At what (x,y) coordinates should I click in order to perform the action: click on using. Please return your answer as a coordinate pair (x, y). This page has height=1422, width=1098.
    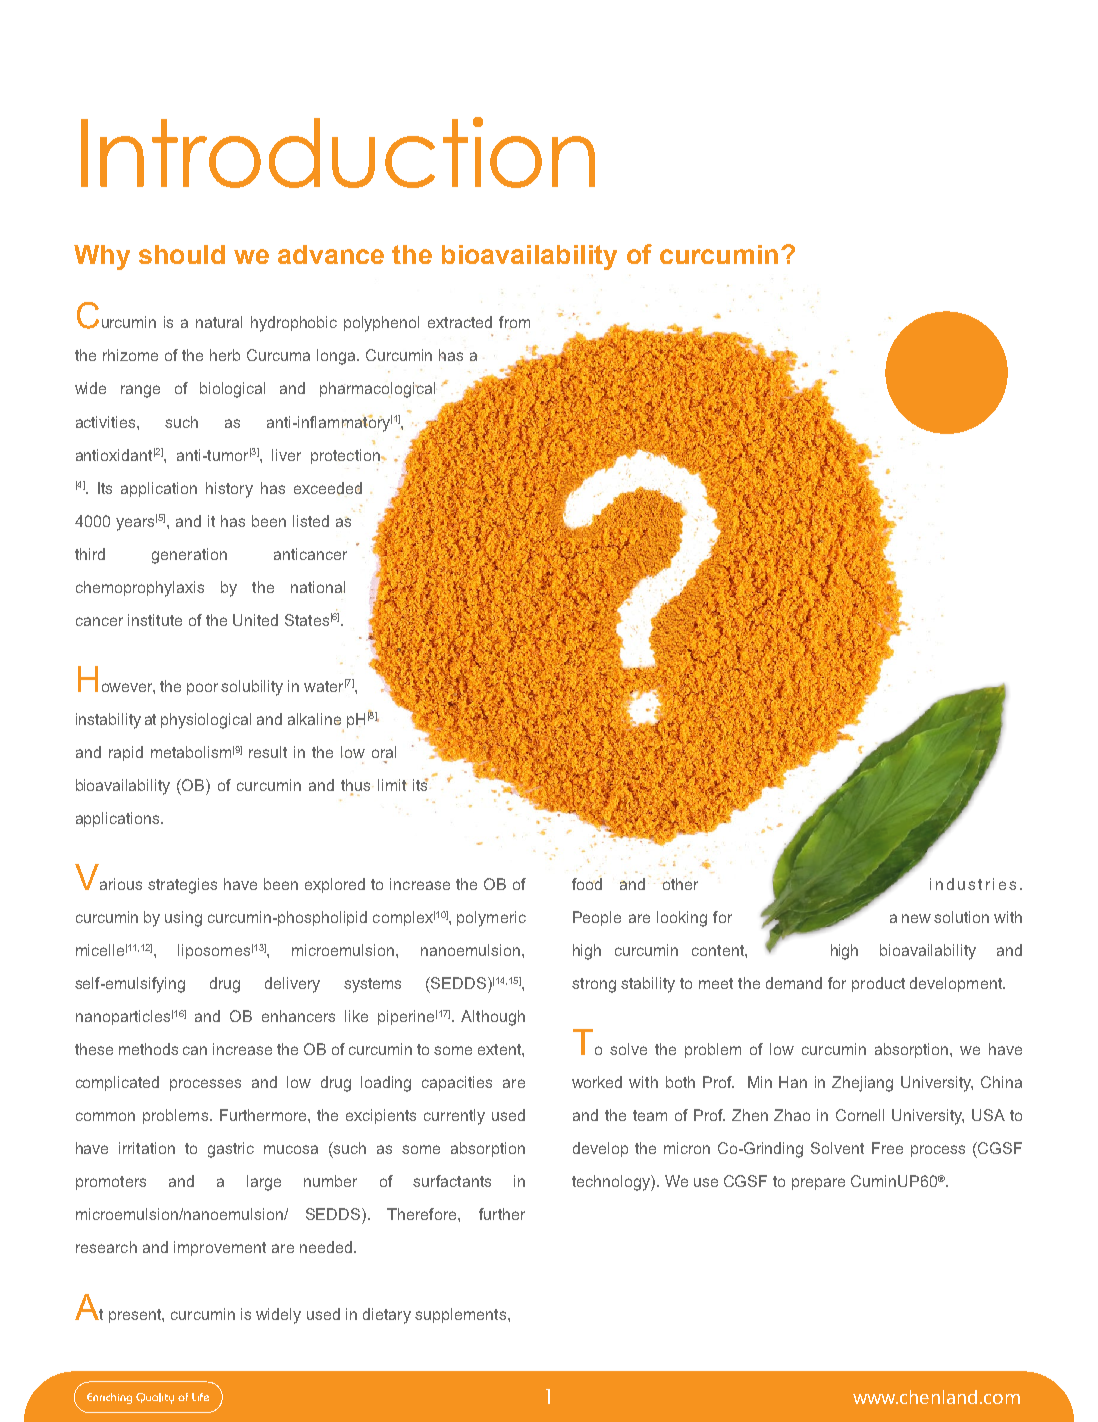
    Looking at the image, I should click on (183, 919).
